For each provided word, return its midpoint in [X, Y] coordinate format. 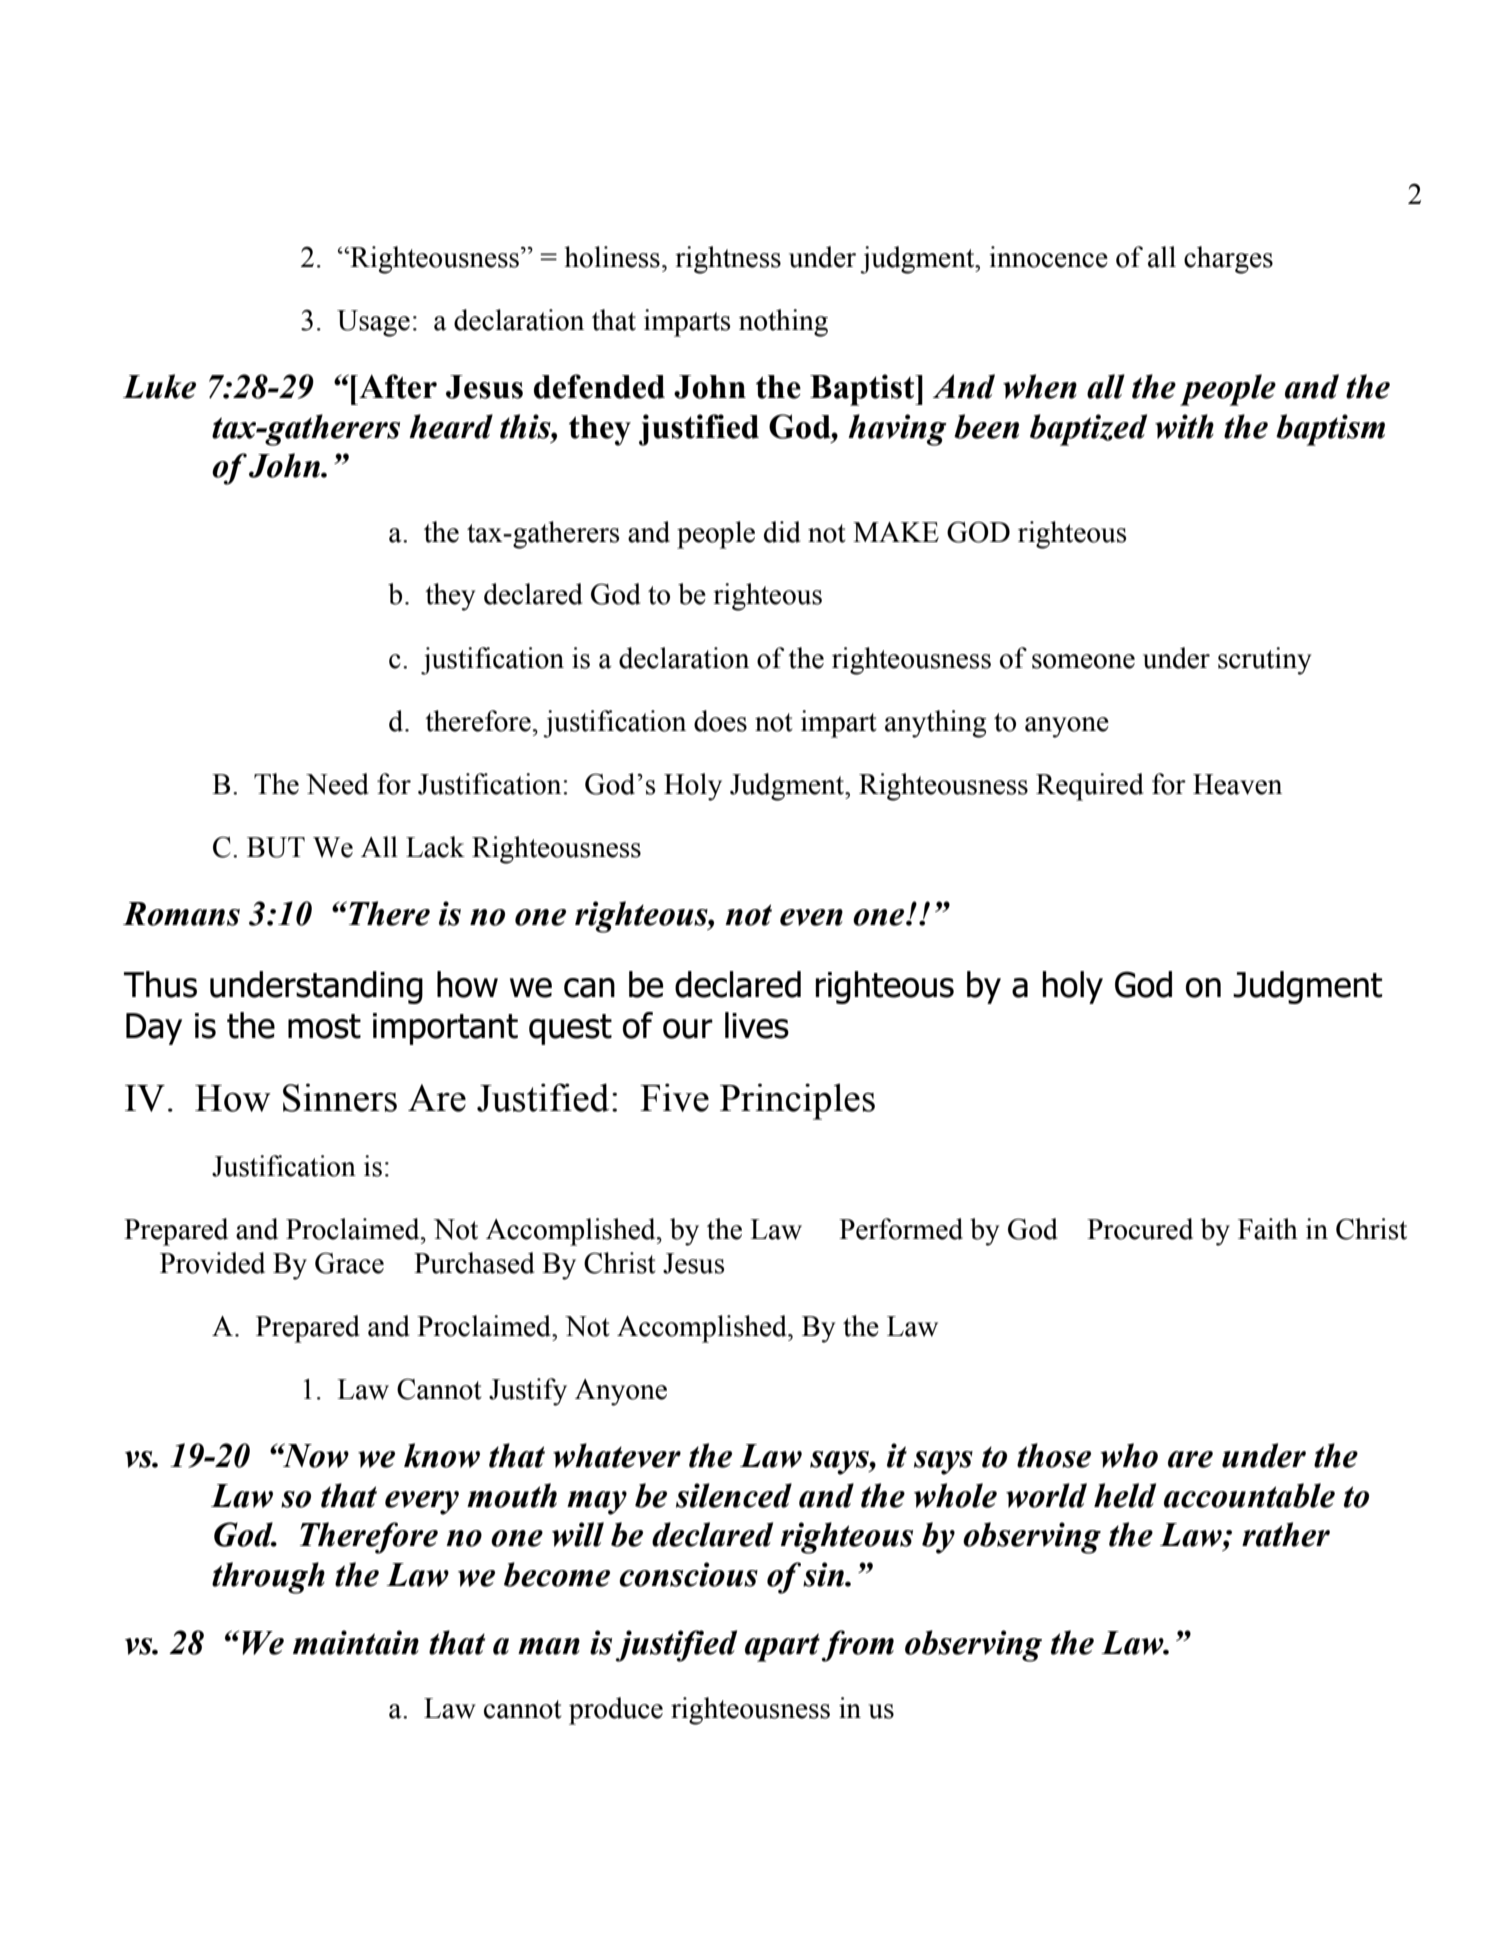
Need [337, 784]
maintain [356, 1642]
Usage [373, 323]
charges [1228, 260]
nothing [783, 323]
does [720, 721]
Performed [901, 1229]
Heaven [1237, 784]
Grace [349, 1263]
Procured [1140, 1229]
